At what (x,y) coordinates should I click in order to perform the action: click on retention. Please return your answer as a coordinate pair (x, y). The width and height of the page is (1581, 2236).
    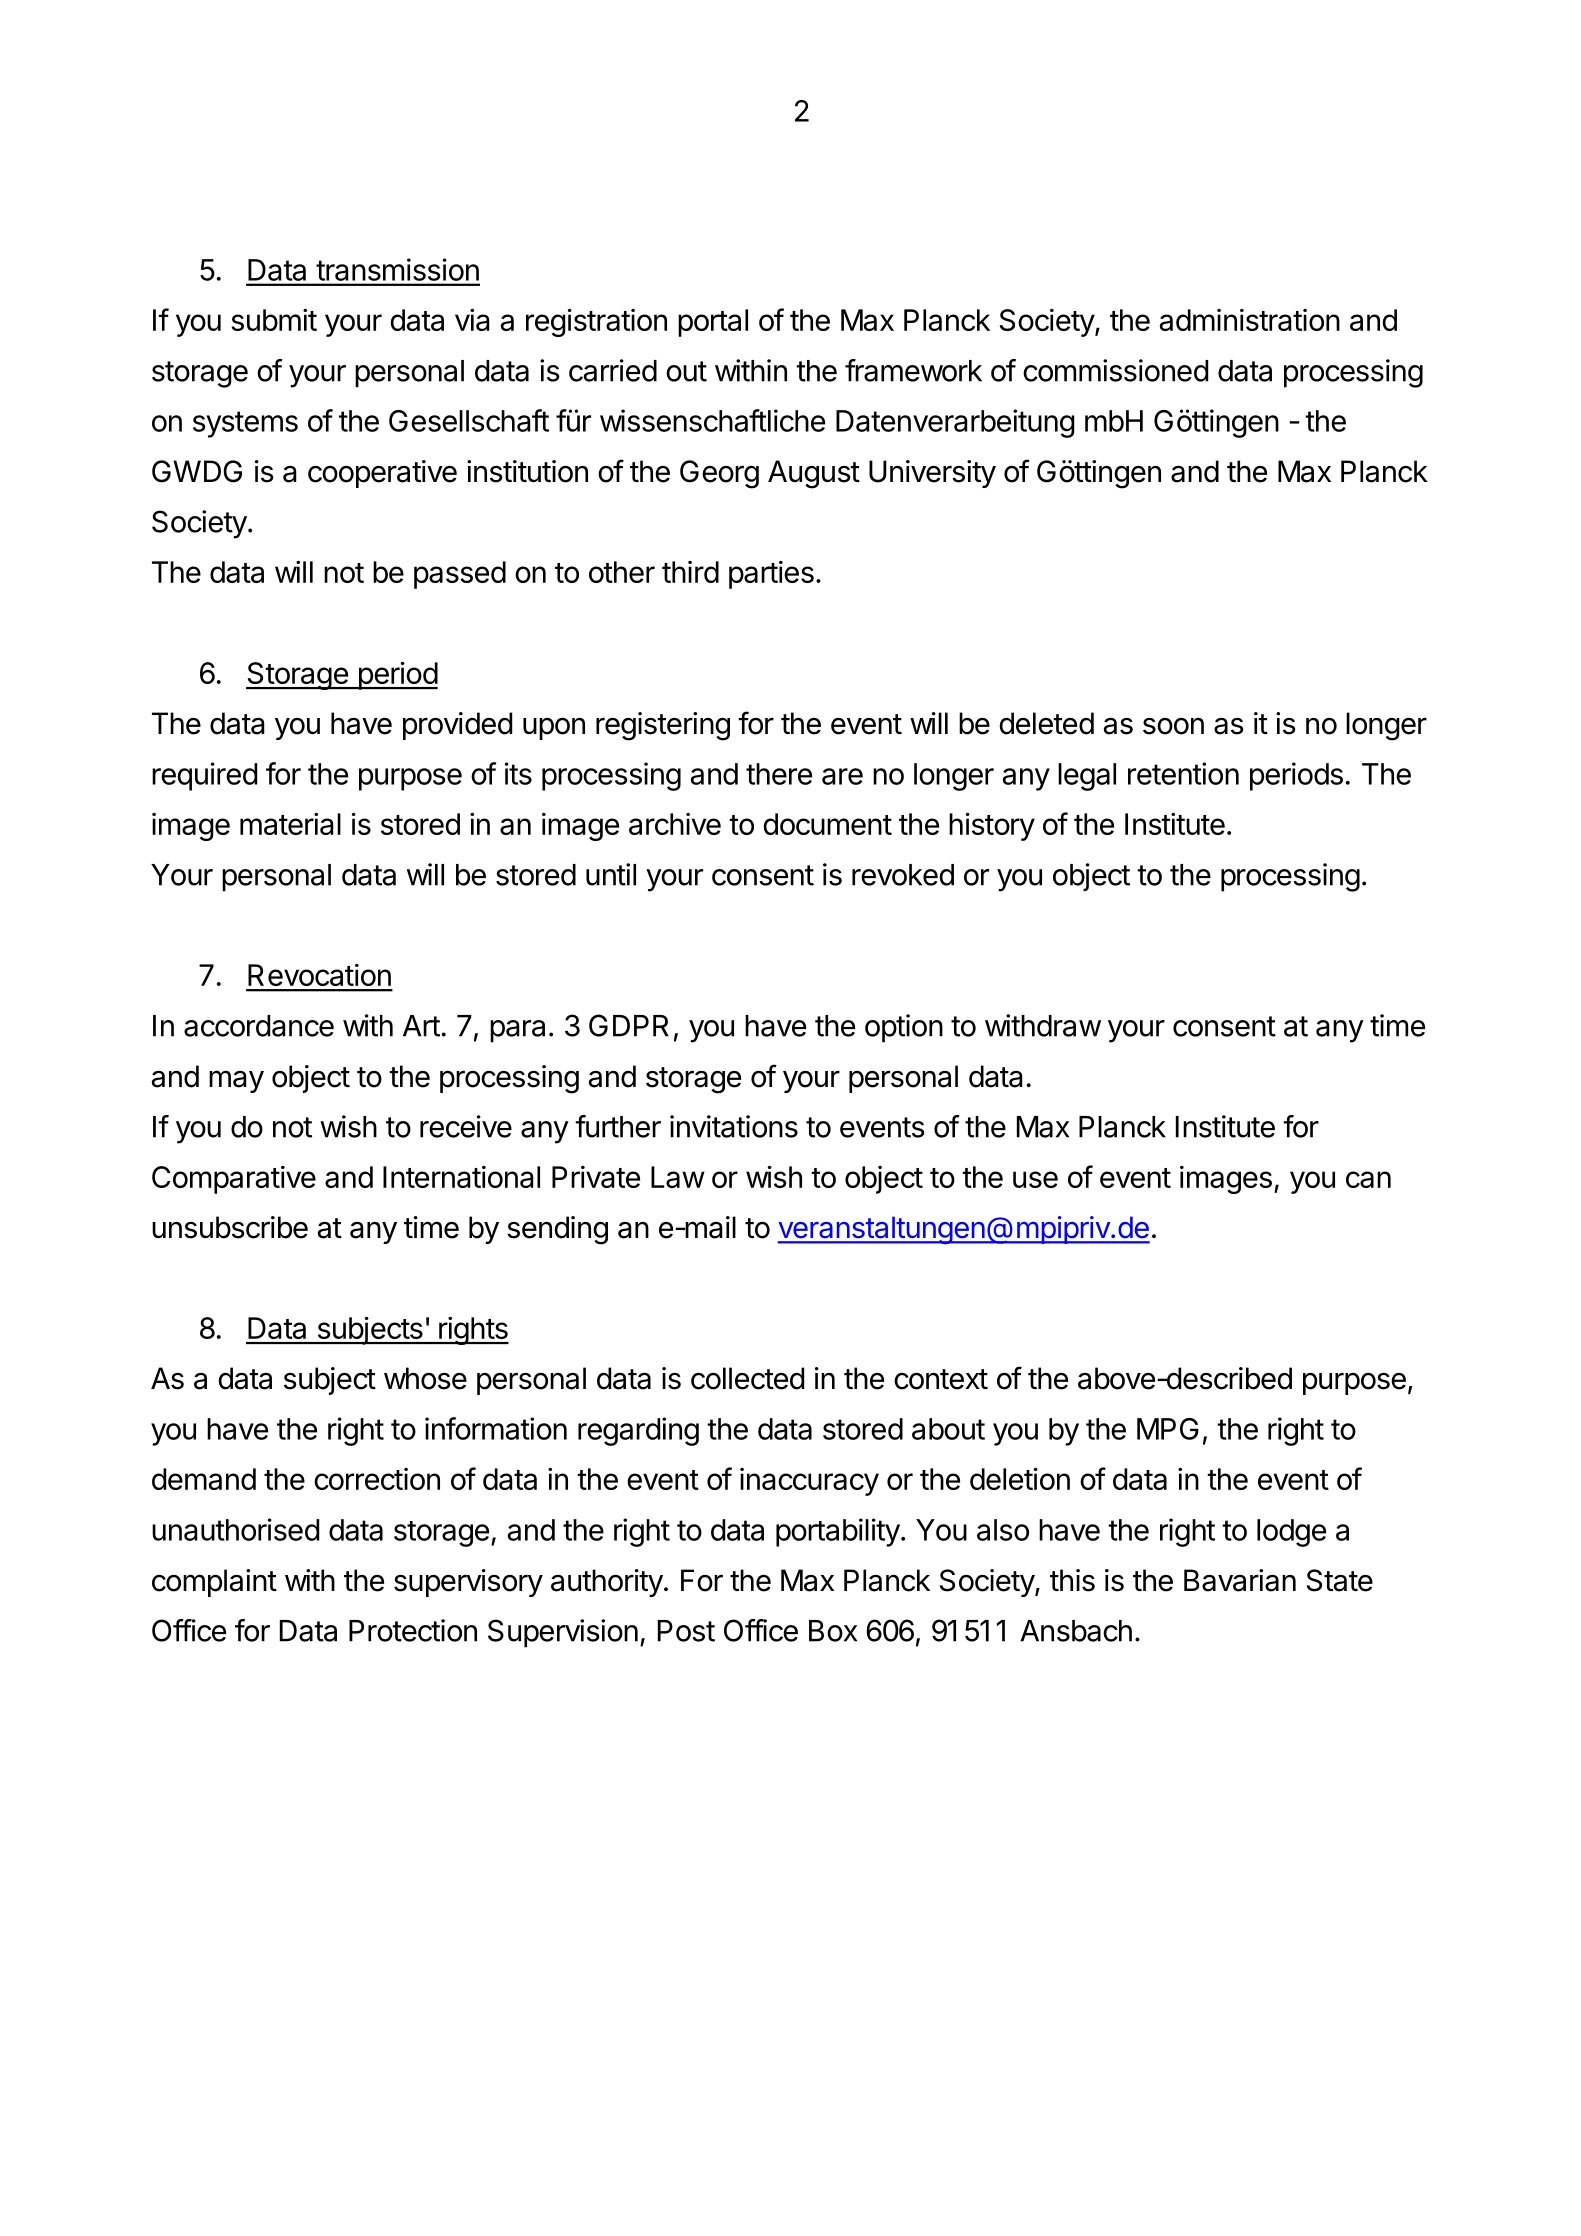
    Looking at the image, I should click on (1183, 773).
